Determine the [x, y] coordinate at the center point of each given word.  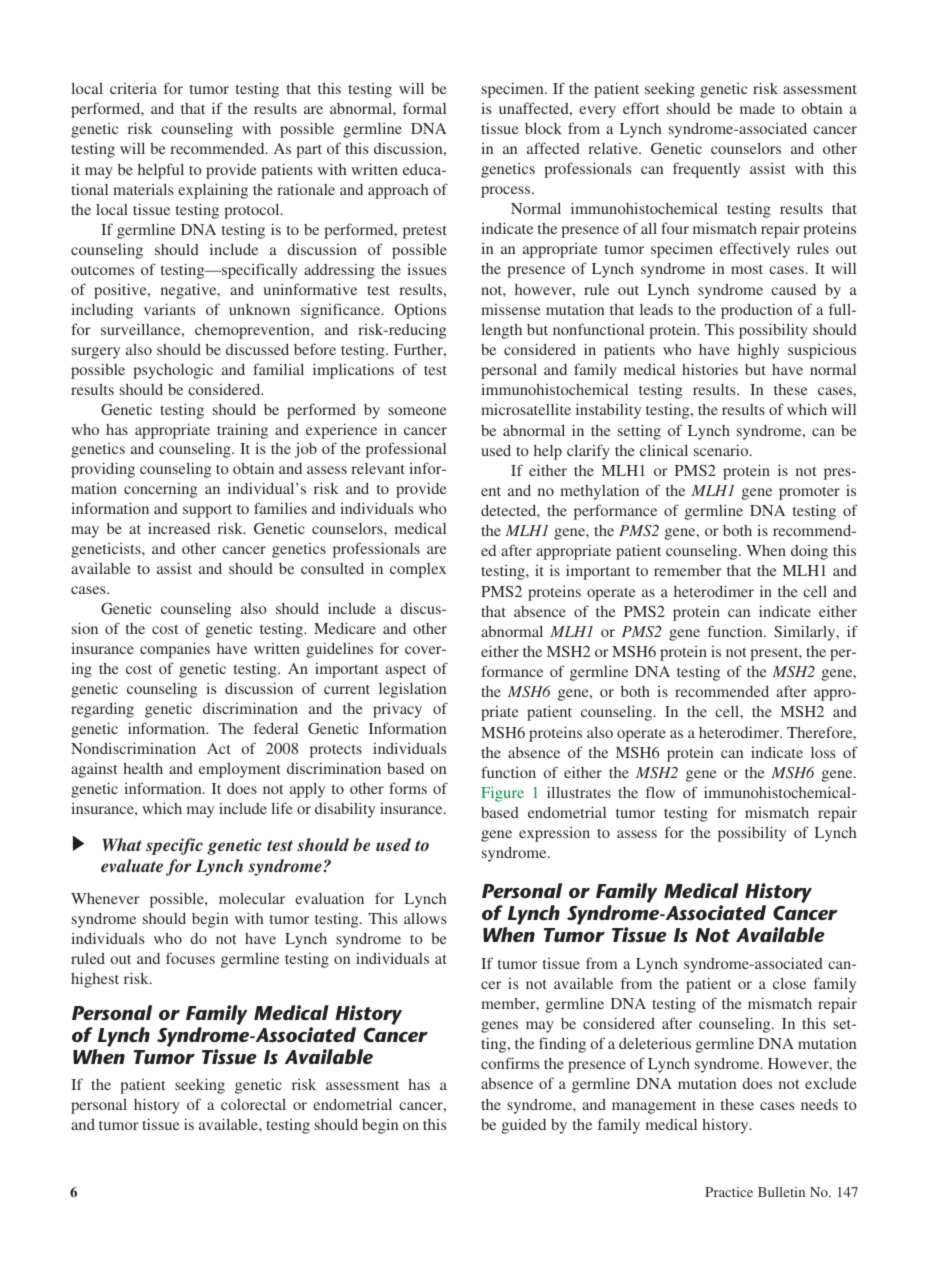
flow [660, 792]
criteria [133, 88]
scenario [722, 450]
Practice [729, 1192]
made [757, 108]
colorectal [253, 1104]
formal [424, 108]
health [143, 768]
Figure [502, 794]
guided [524, 1126]
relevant [378, 468]
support [207, 511]
